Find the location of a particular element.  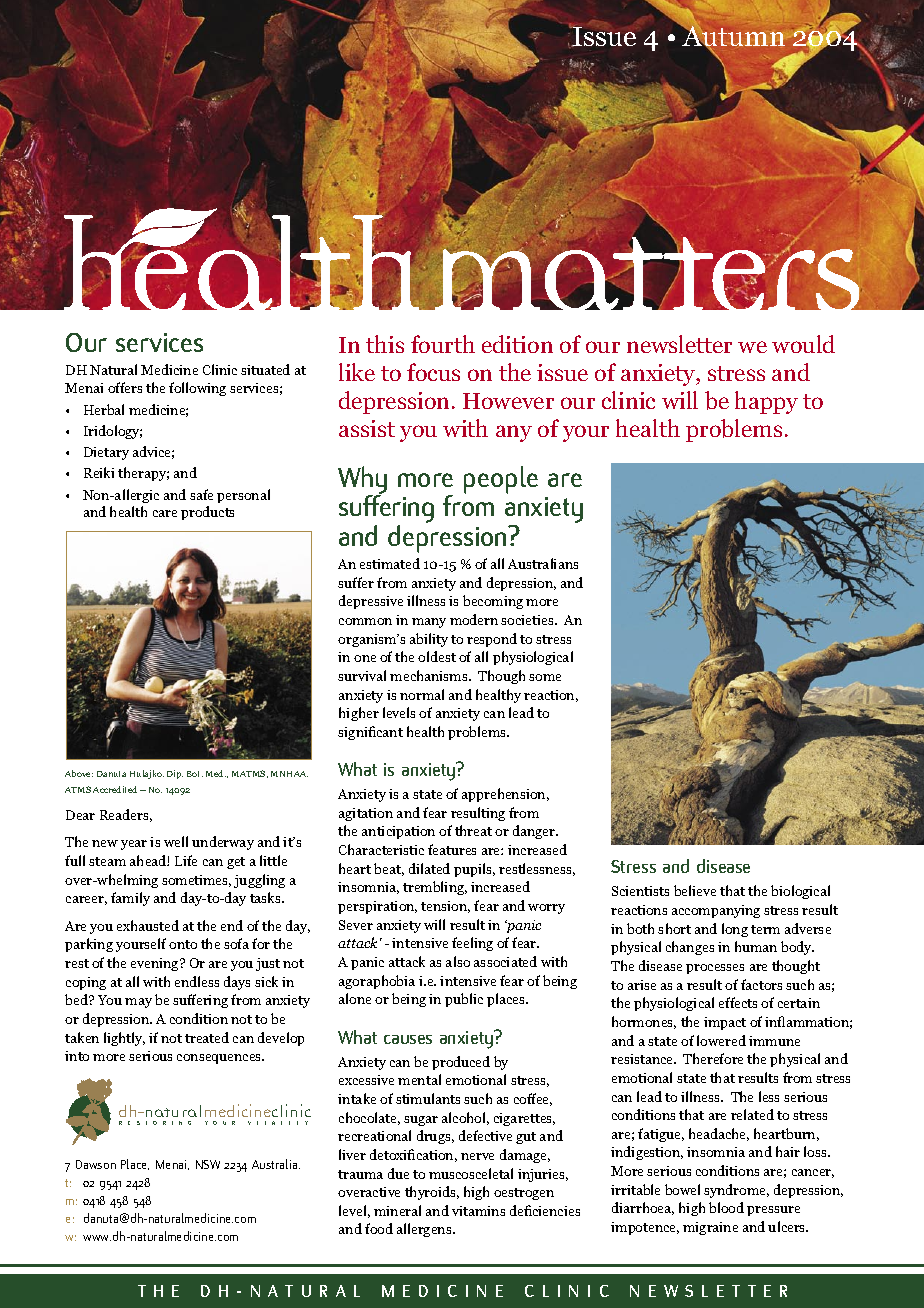

NSW is located at coordinates (208, 1164).
